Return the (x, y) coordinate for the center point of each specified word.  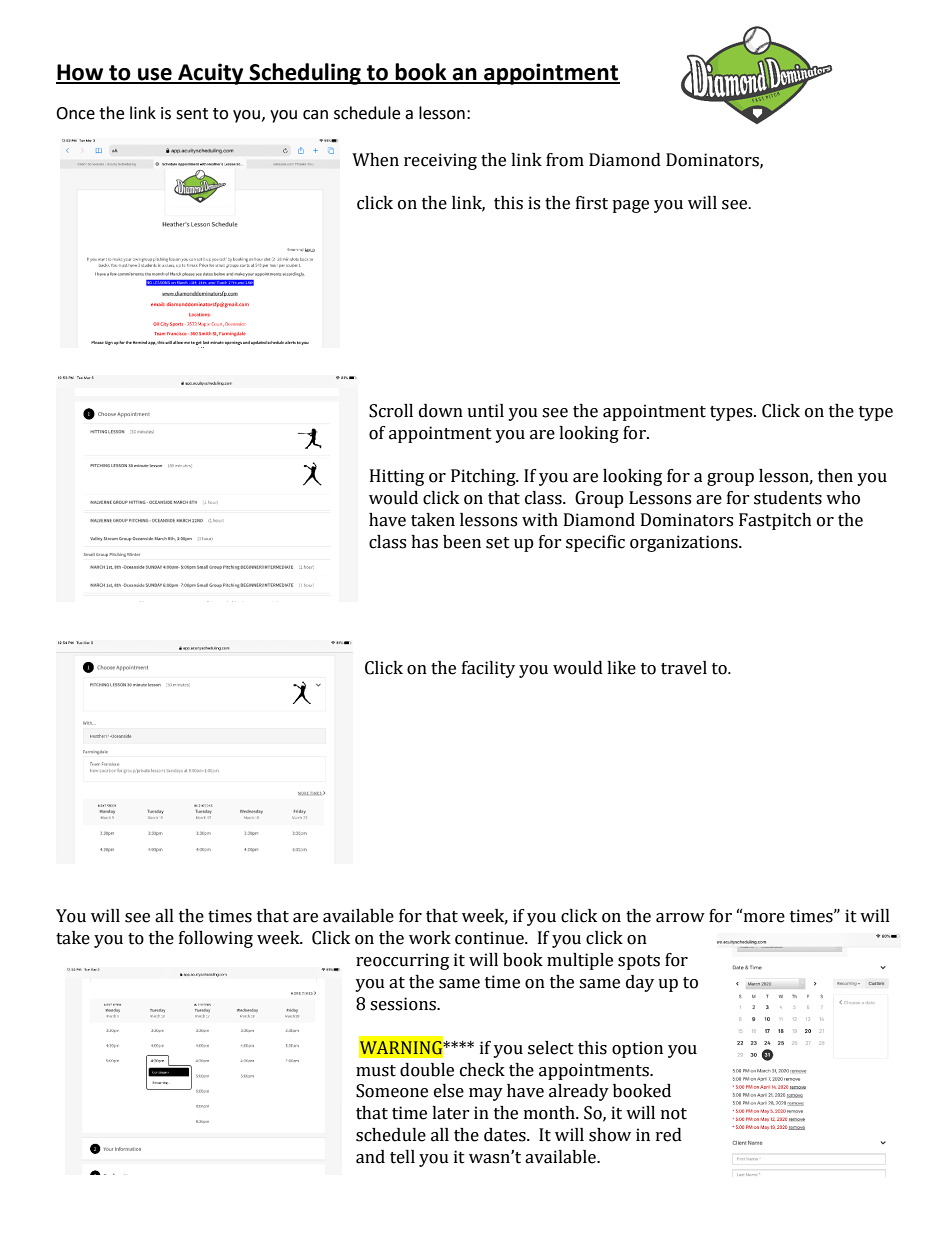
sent (192, 114)
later (451, 1113)
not (674, 1114)
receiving (440, 161)
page (630, 206)
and (370, 1157)
